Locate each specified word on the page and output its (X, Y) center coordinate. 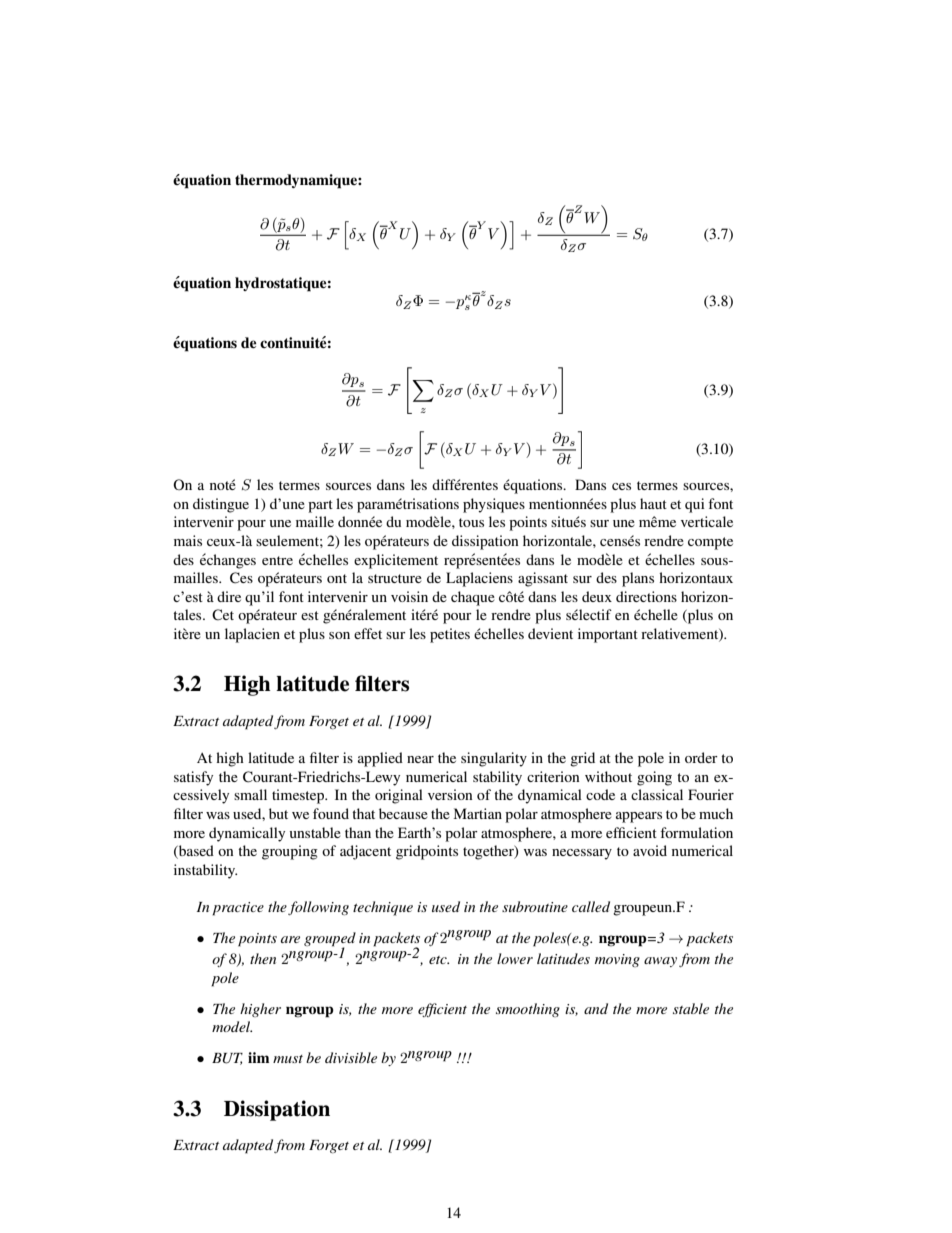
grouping (290, 852)
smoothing (528, 1010)
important (608, 635)
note (223, 484)
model (232, 1026)
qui (695, 505)
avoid (650, 850)
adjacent (365, 852)
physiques (494, 505)
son (339, 635)
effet (368, 633)
